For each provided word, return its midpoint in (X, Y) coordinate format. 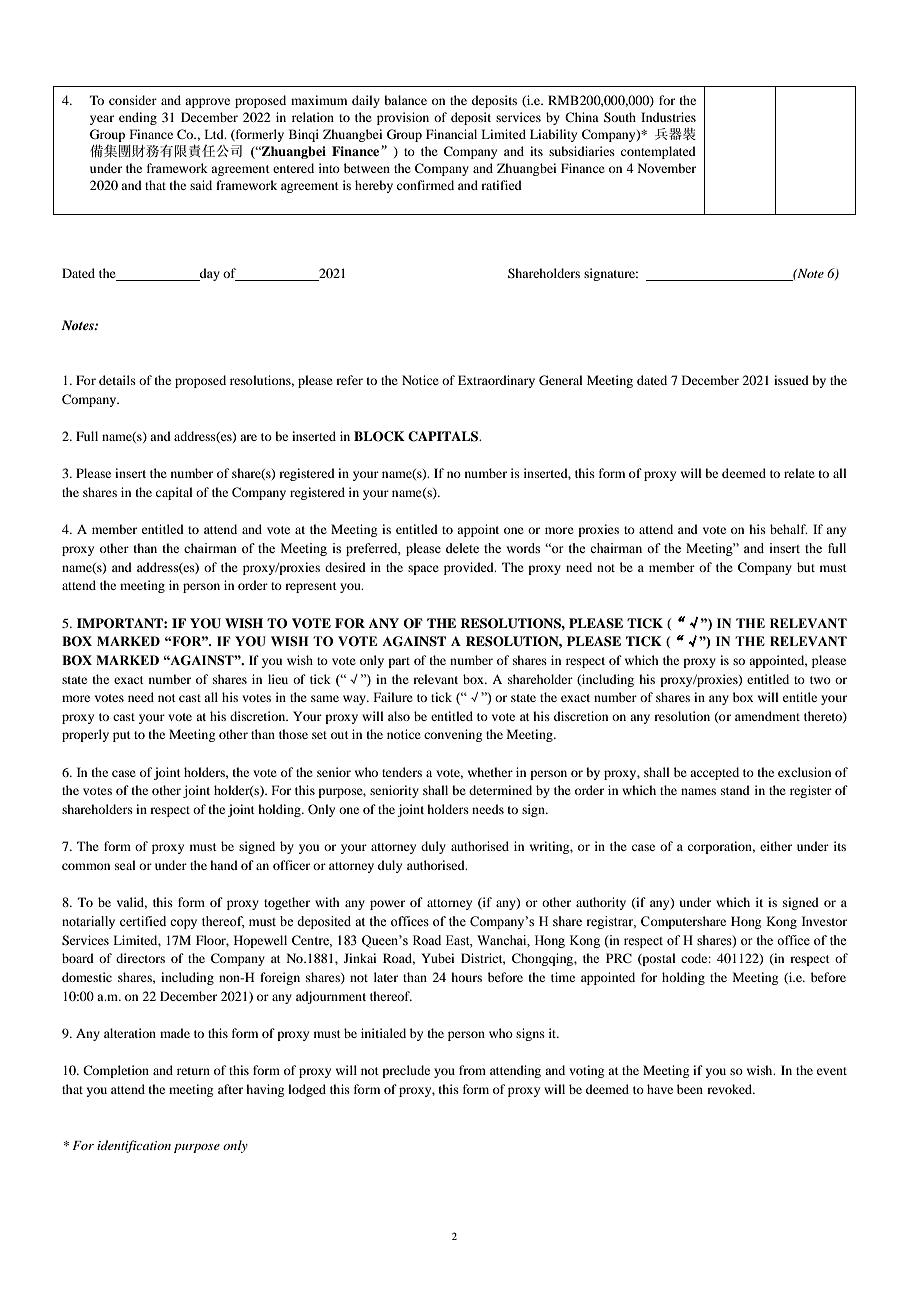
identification (134, 1146)
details (117, 380)
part (399, 662)
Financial (451, 134)
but (806, 567)
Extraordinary (496, 381)
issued (791, 380)
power (387, 905)
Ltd (215, 134)
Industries (668, 117)
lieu (278, 679)
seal (125, 865)
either (776, 846)
